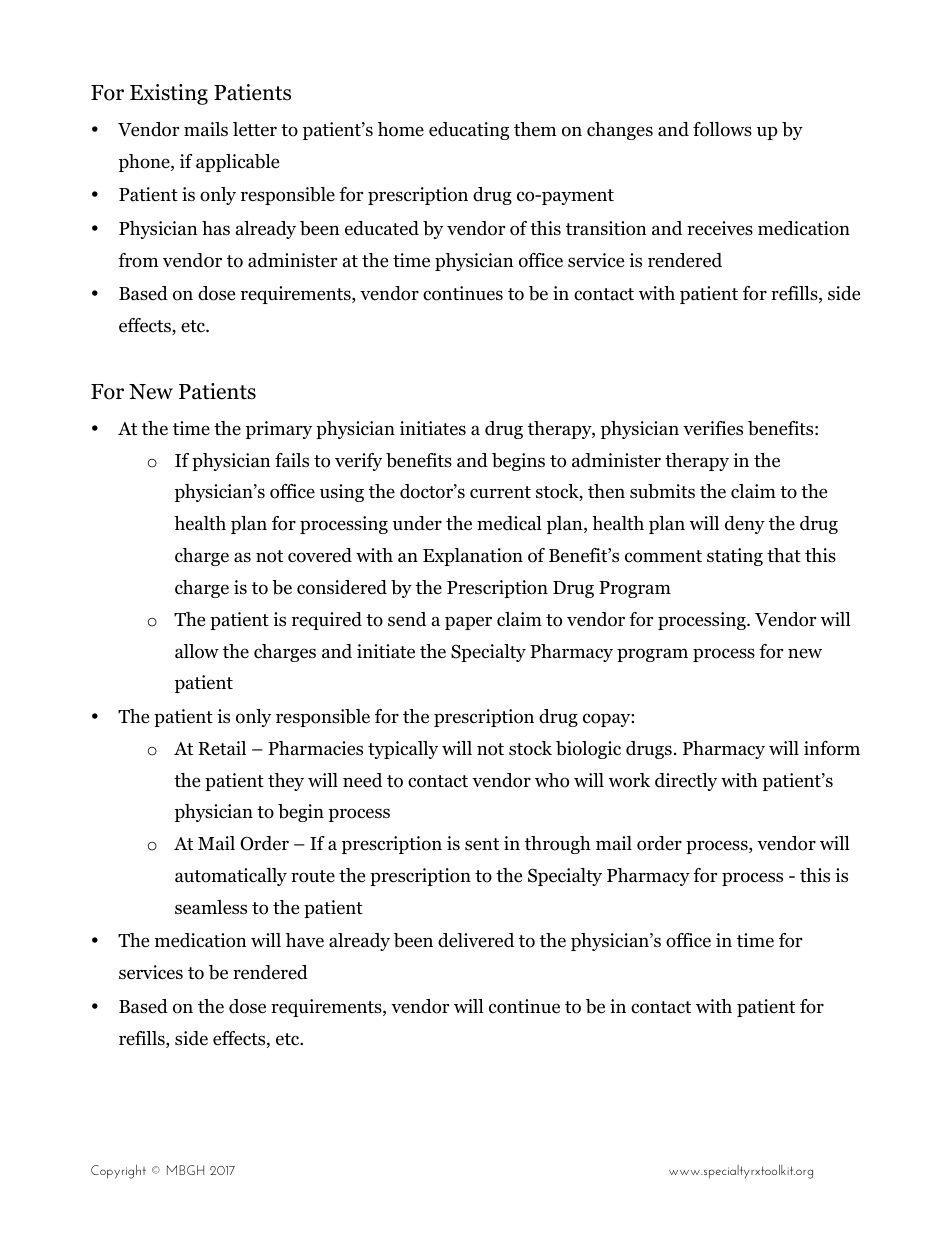 The width and height of the page is (952, 1233). Describe the element at coordinates (722, 129) in the page. I see `follows` at that location.
